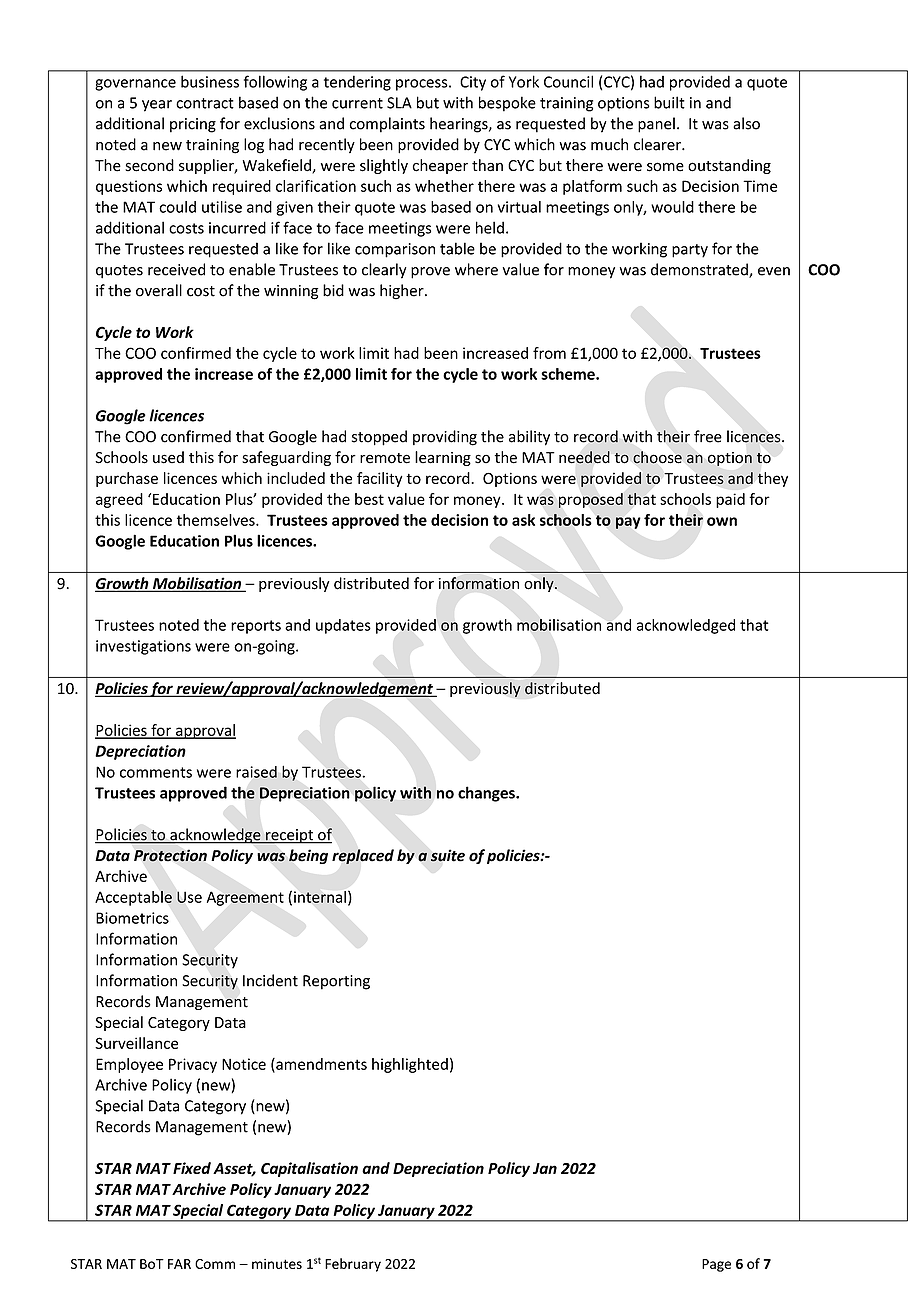  I want to click on FAR, so click(179, 1264).
